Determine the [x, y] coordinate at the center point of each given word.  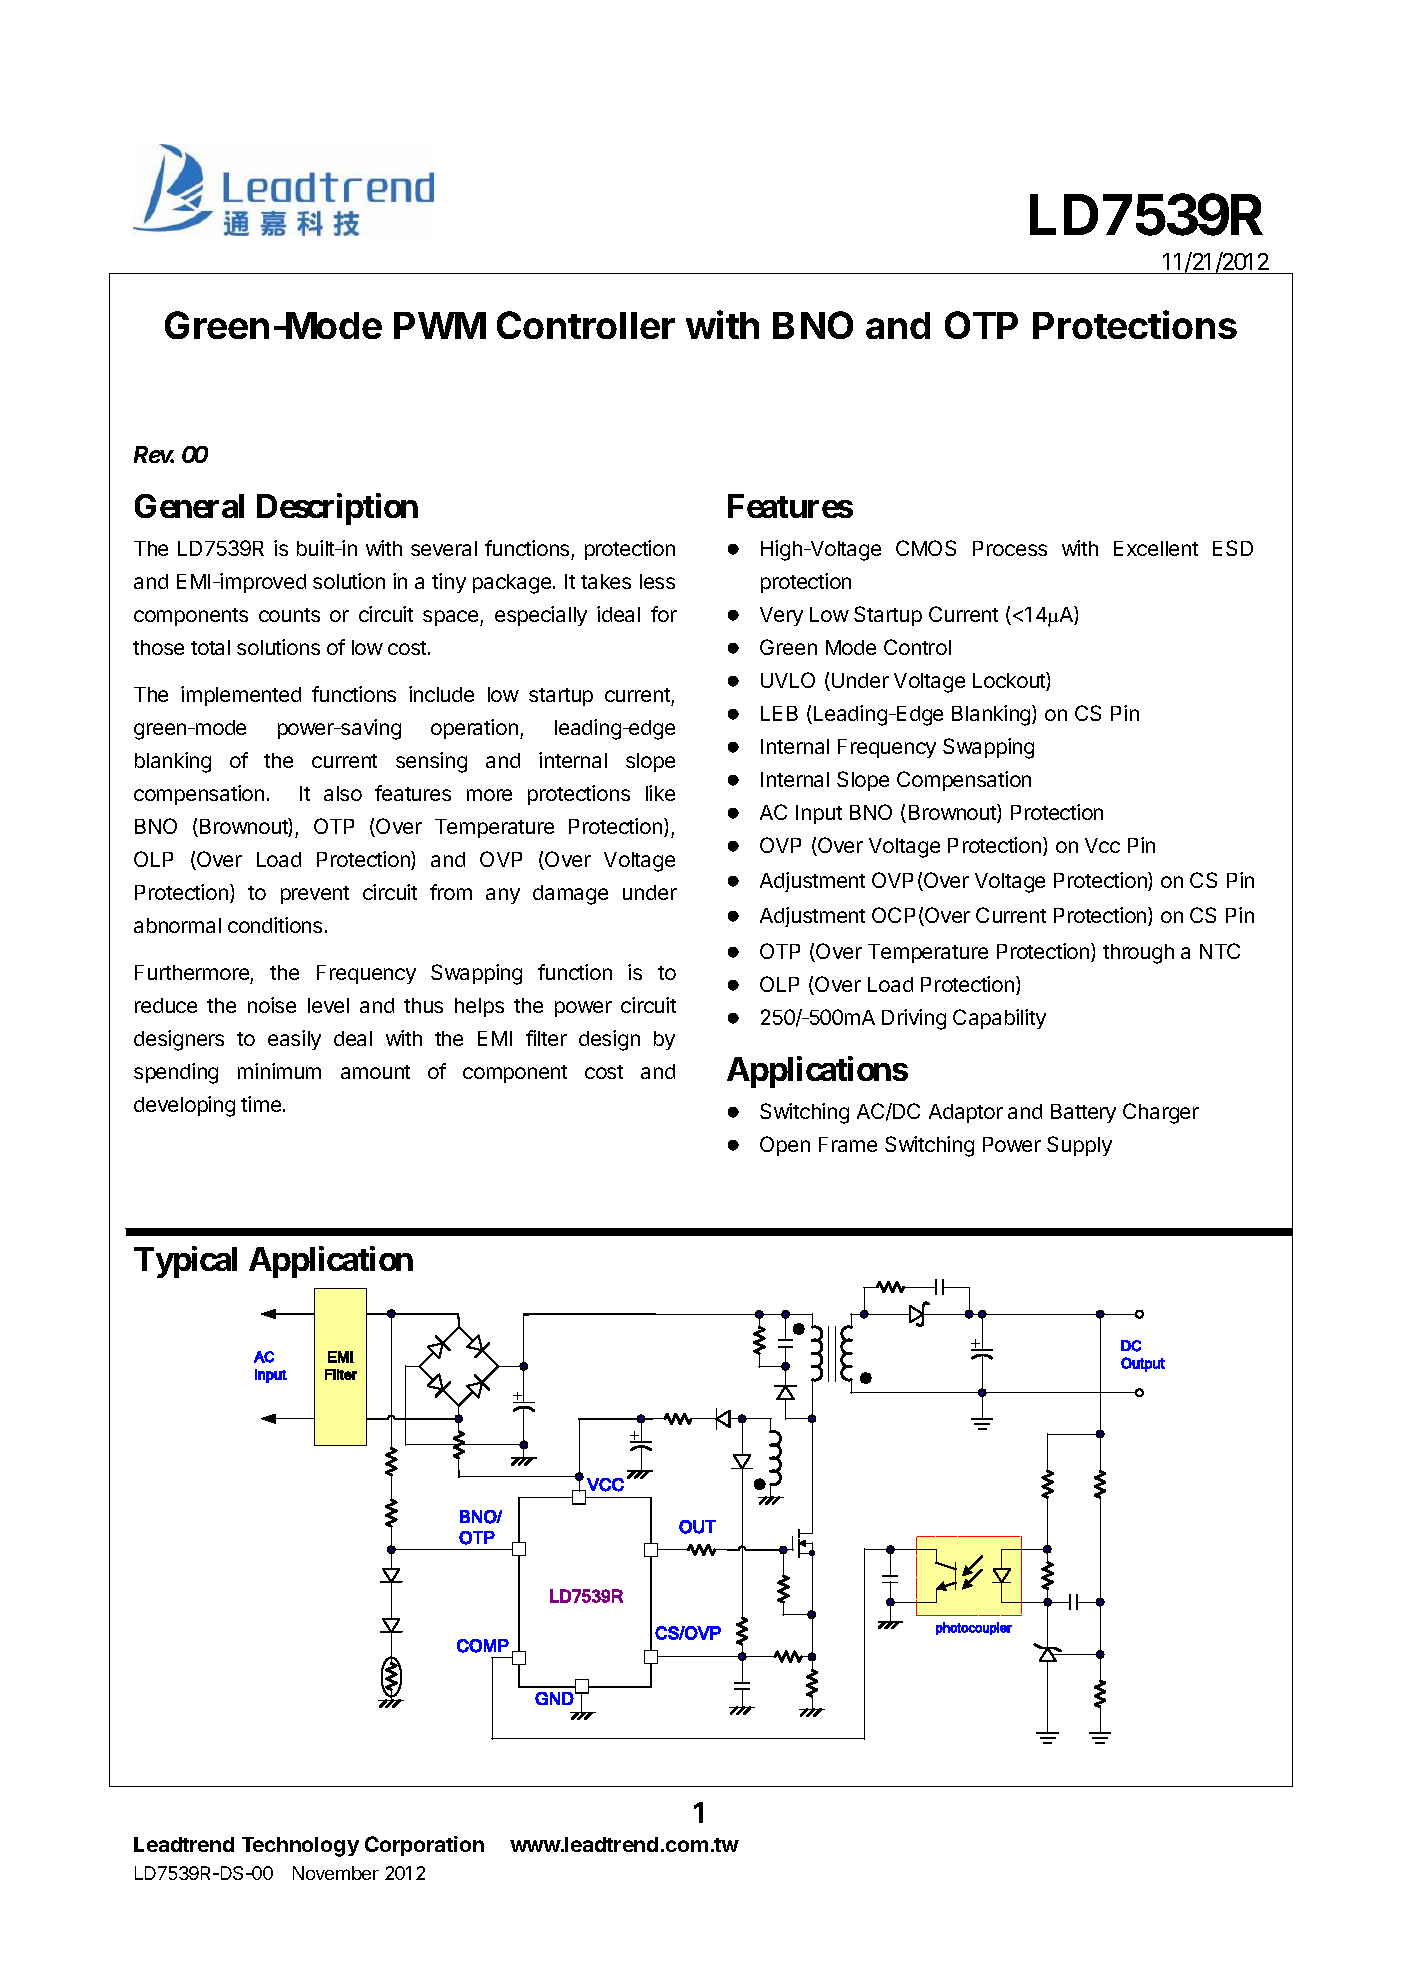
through [1138, 954]
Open [785, 1146]
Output [1143, 1364]
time [261, 1104]
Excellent [1156, 548]
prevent [315, 895]
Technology [300, 1847]
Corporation [424, 1846]
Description [337, 509]
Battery [1083, 1113]
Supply [1079, 1146]
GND [554, 1698]
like [660, 793]
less [657, 581]
